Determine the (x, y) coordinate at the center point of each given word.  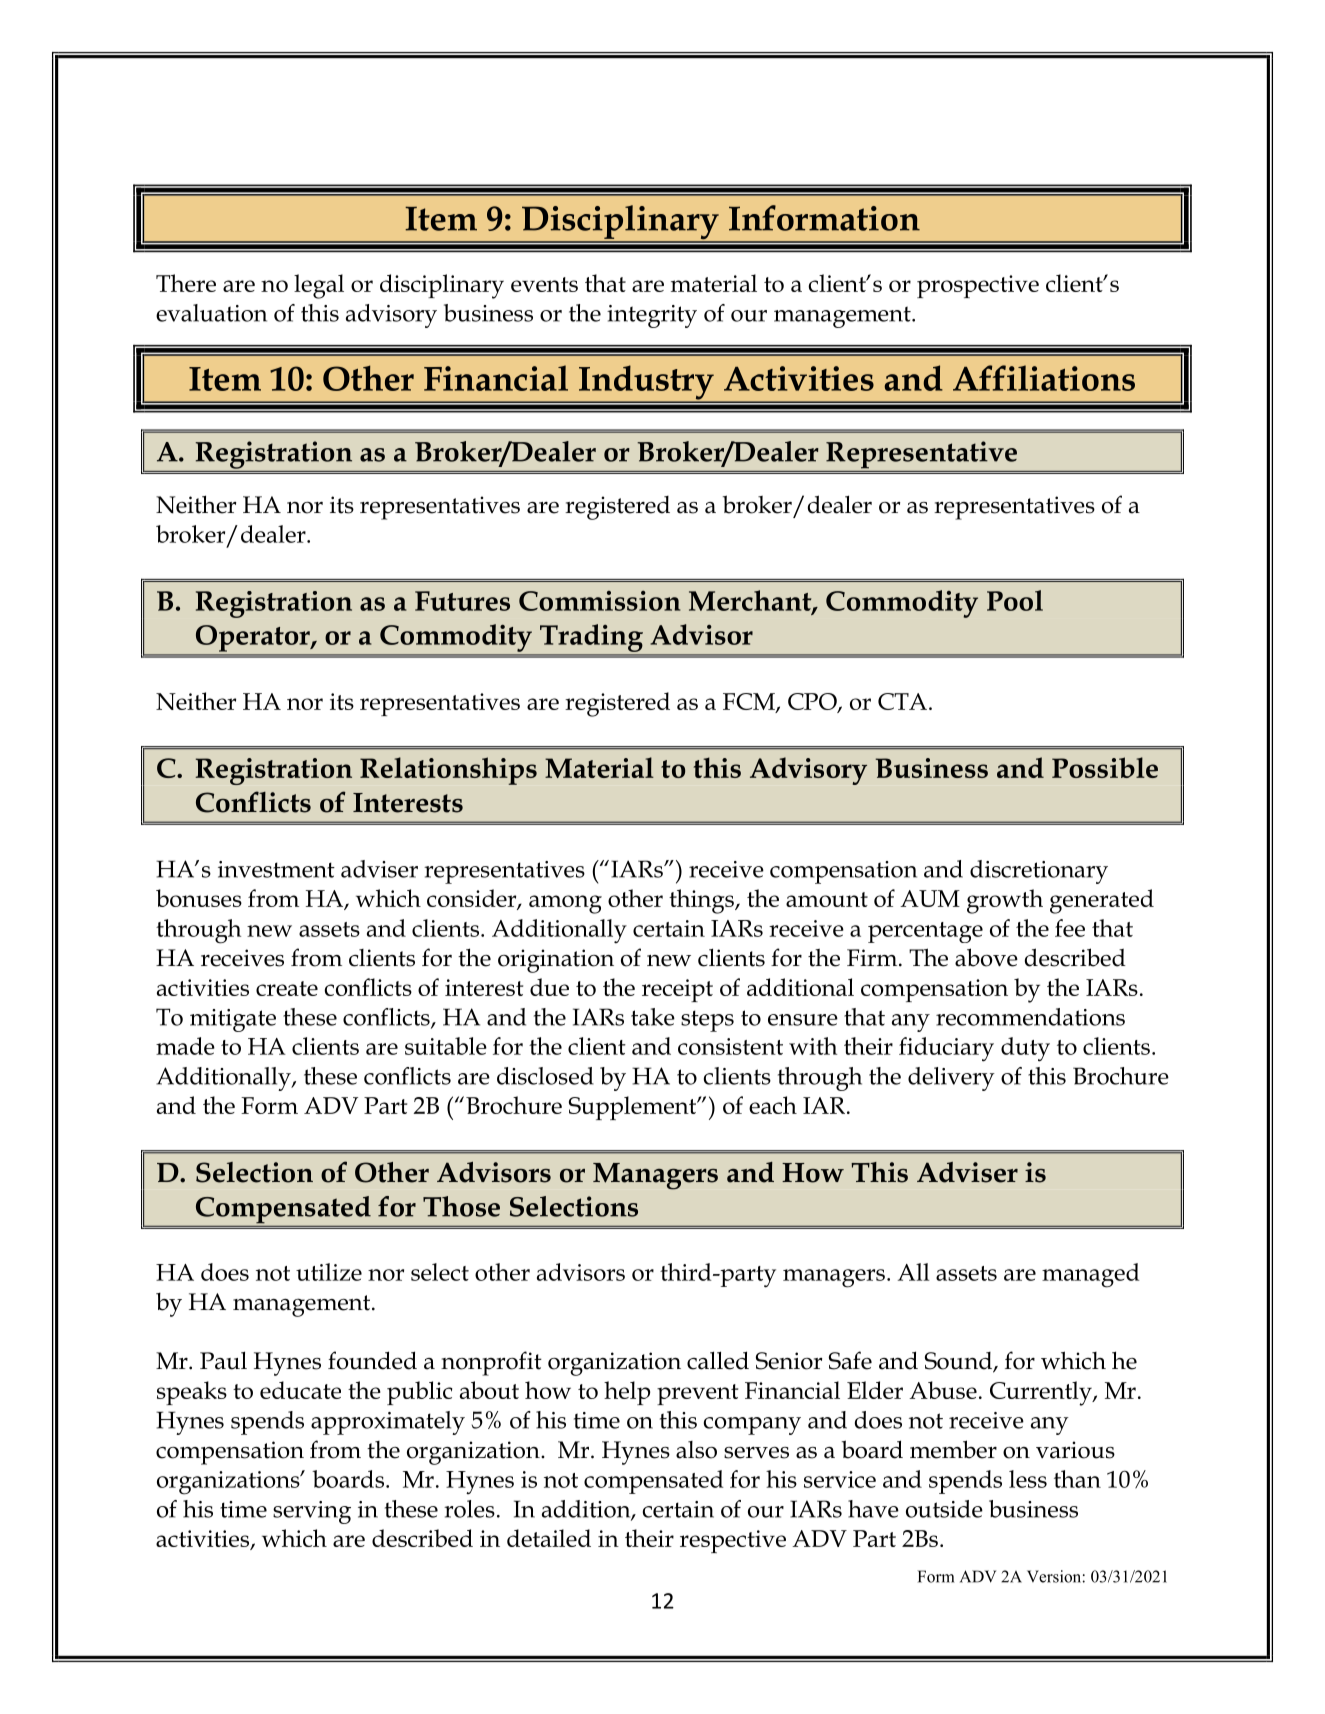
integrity (652, 316)
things (702, 901)
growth (1005, 901)
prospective (978, 286)
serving (312, 1512)
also (696, 1450)
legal (319, 286)
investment (276, 869)
